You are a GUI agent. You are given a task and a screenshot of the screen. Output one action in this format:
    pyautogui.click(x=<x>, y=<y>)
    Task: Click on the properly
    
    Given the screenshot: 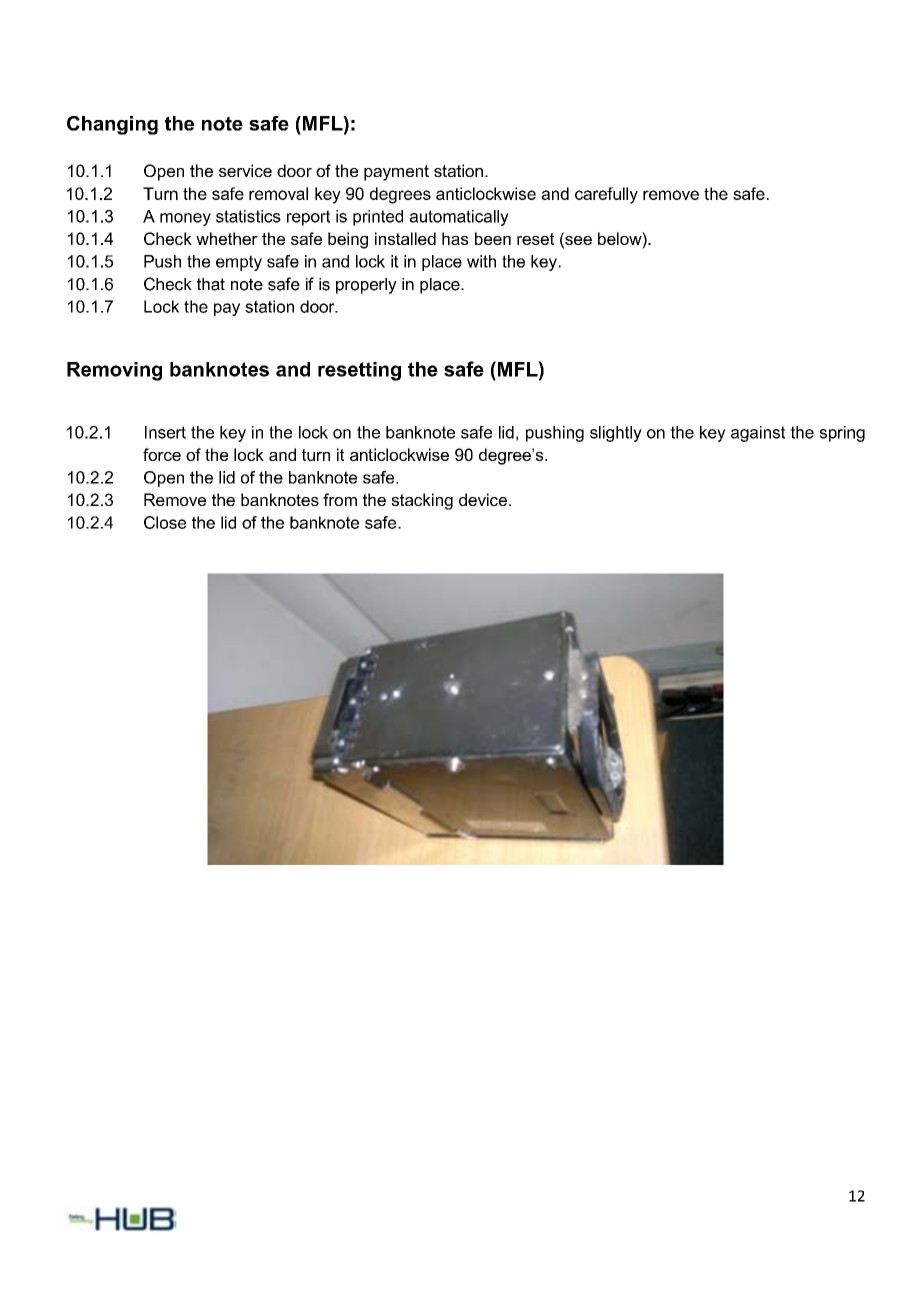 What is the action you would take?
    pyautogui.click(x=366, y=286)
